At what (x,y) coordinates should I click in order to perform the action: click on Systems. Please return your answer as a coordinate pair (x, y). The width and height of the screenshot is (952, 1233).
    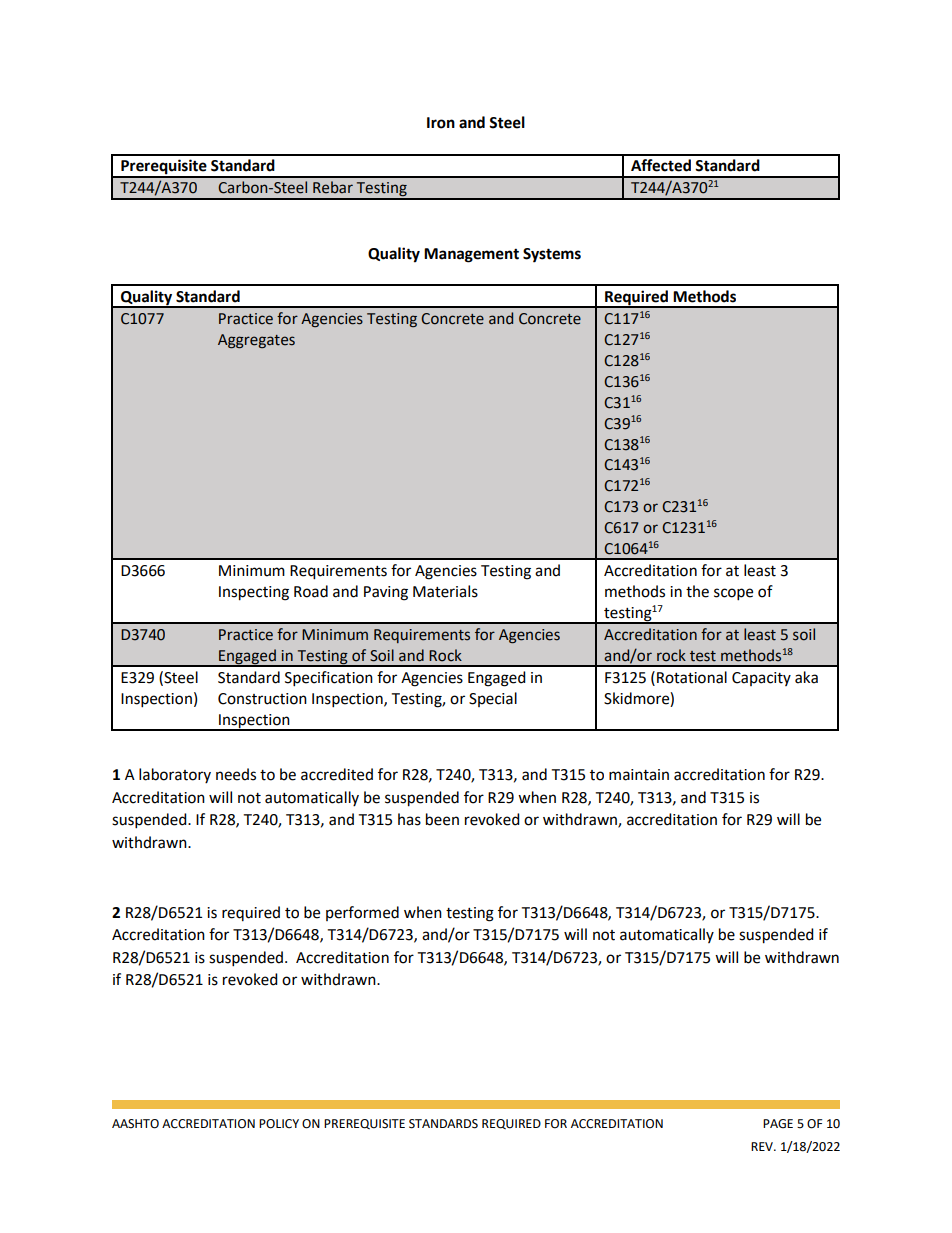
    Looking at the image, I should click on (552, 255).
